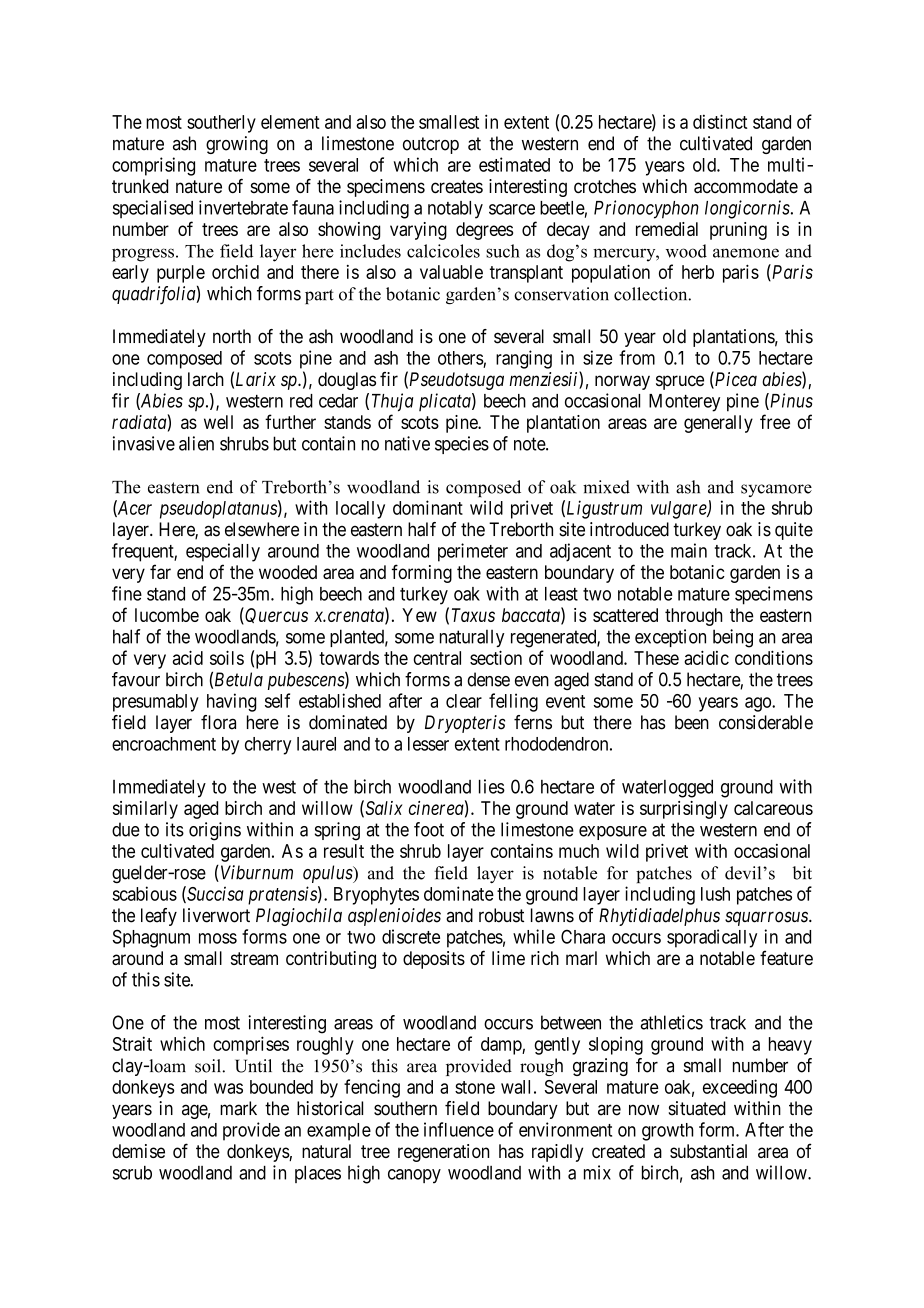 The width and height of the page is (924, 1308). What do you see at coordinates (231, 702) in the page?
I see `having` at bounding box center [231, 702].
